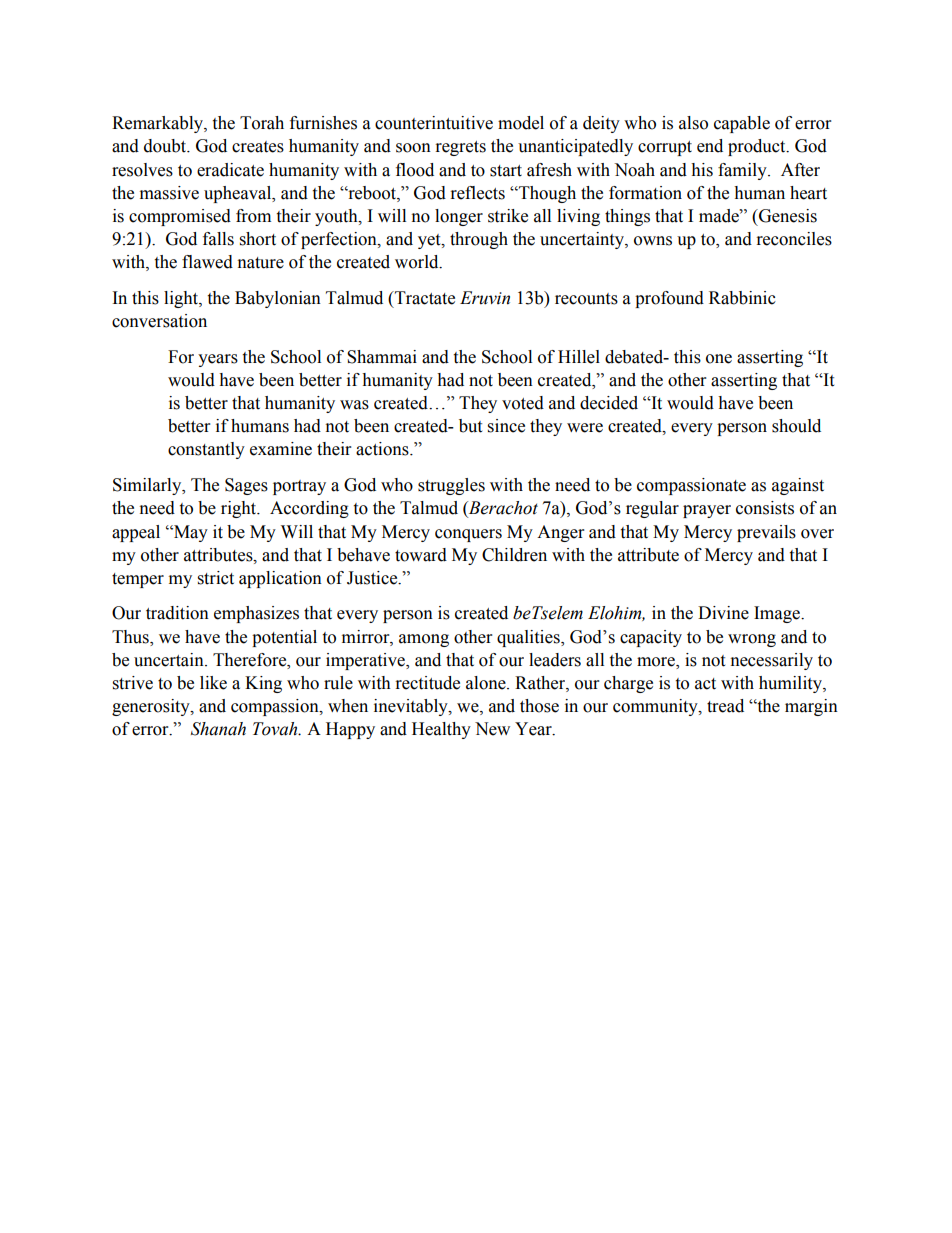  What do you see at coordinates (492, 729) in the screenshot?
I see `New` at bounding box center [492, 729].
